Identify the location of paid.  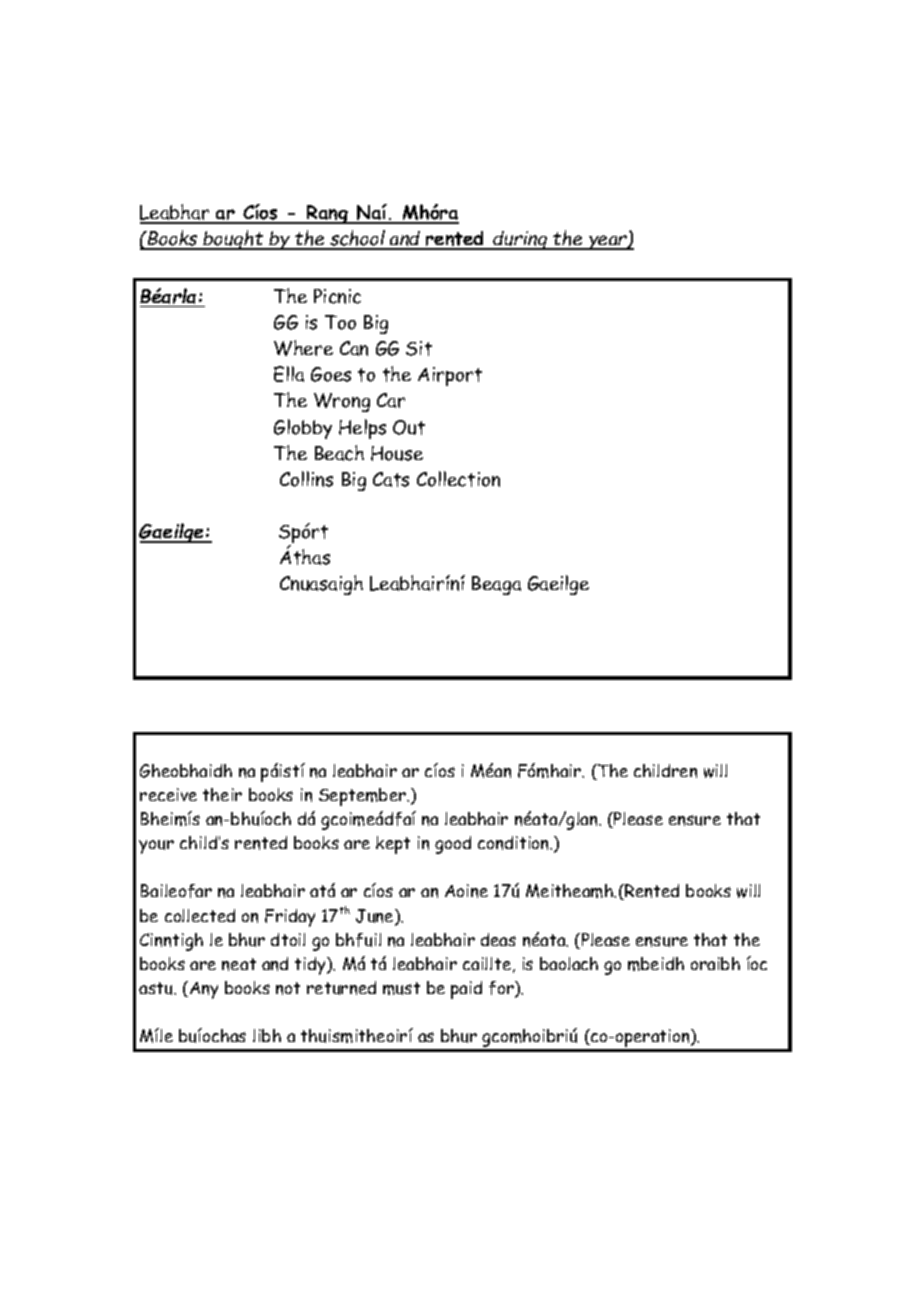
(466, 990).
